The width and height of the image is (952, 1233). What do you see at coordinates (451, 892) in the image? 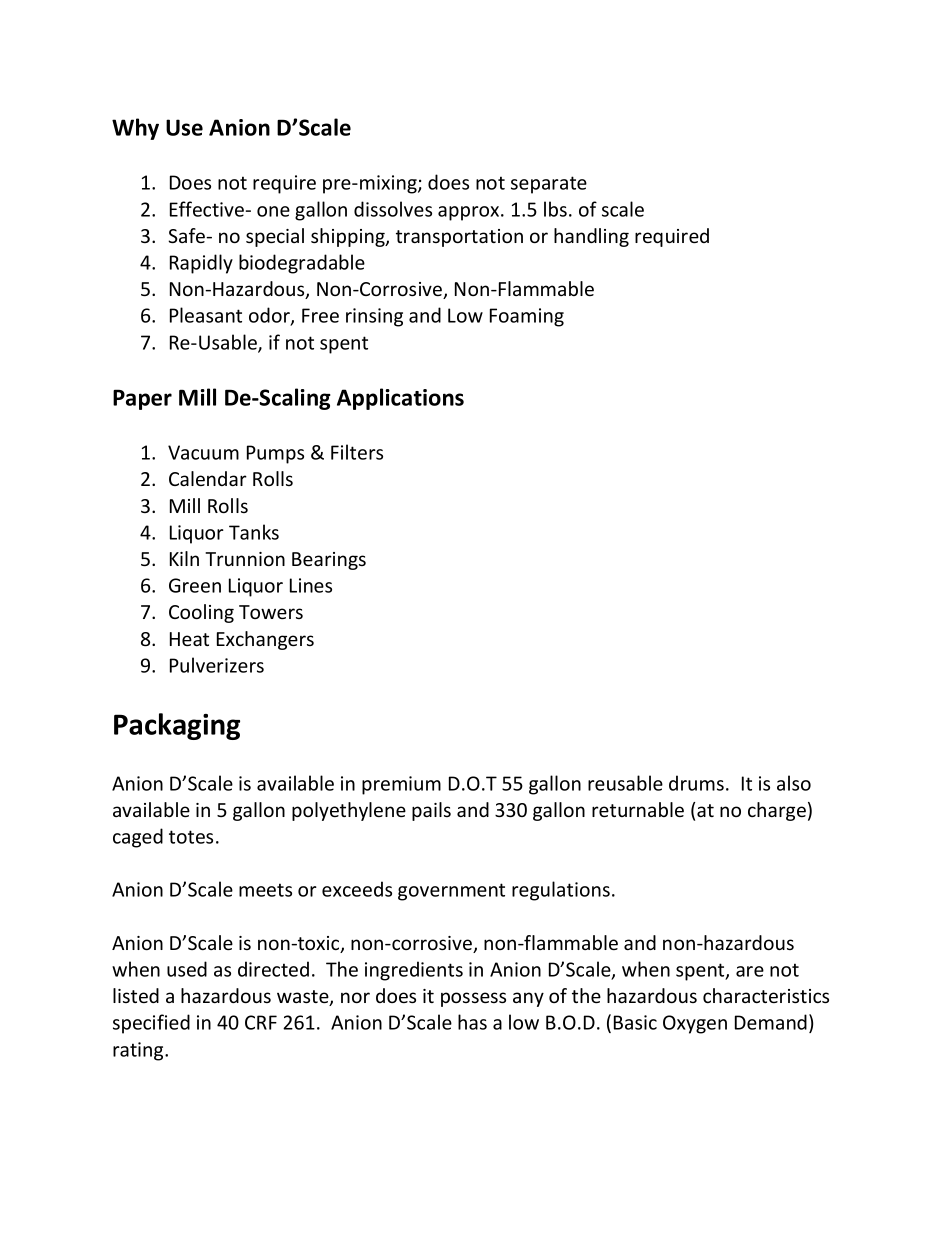
I see `government` at bounding box center [451, 892].
